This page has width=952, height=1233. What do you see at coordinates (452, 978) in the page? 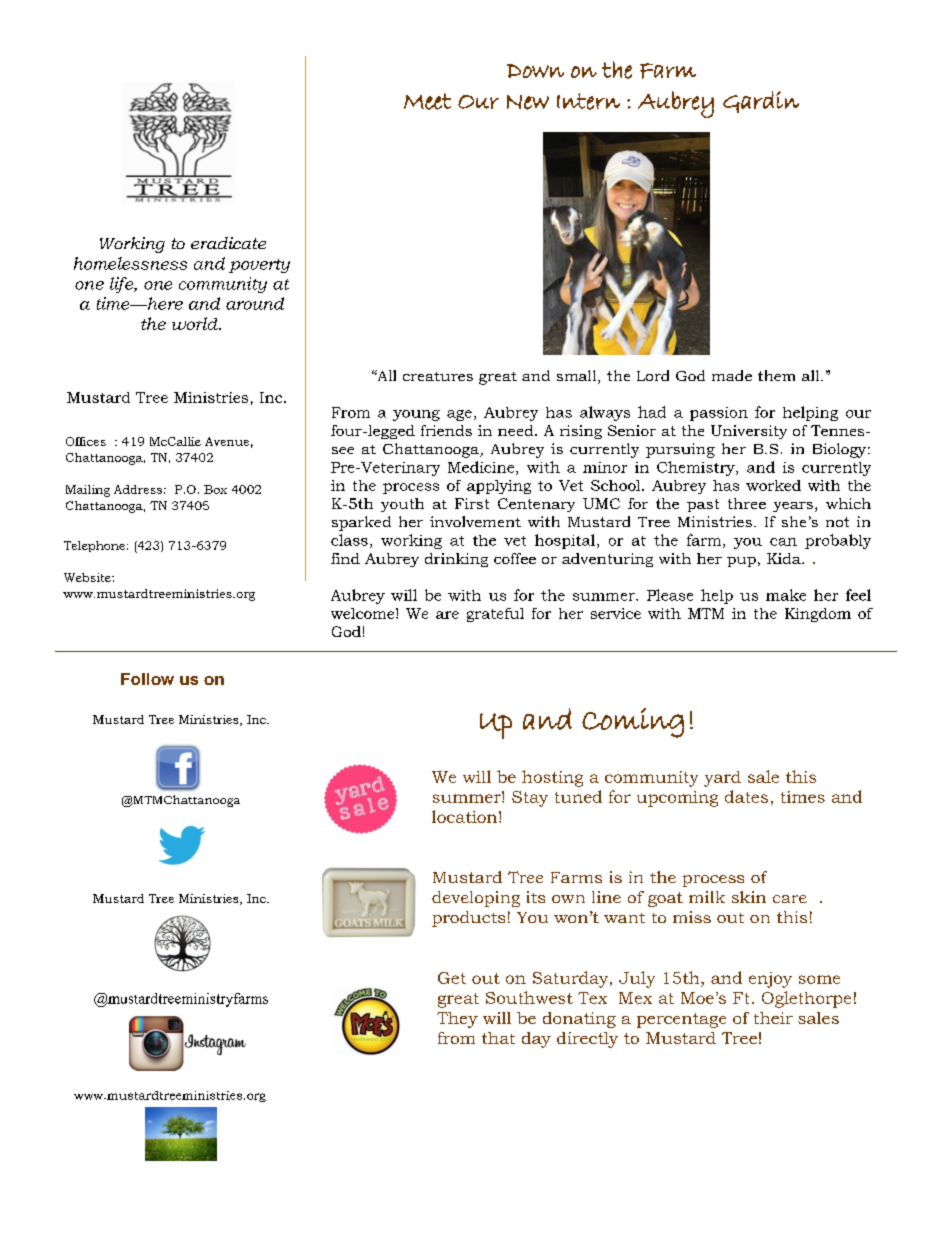
I see `Get` at bounding box center [452, 978].
